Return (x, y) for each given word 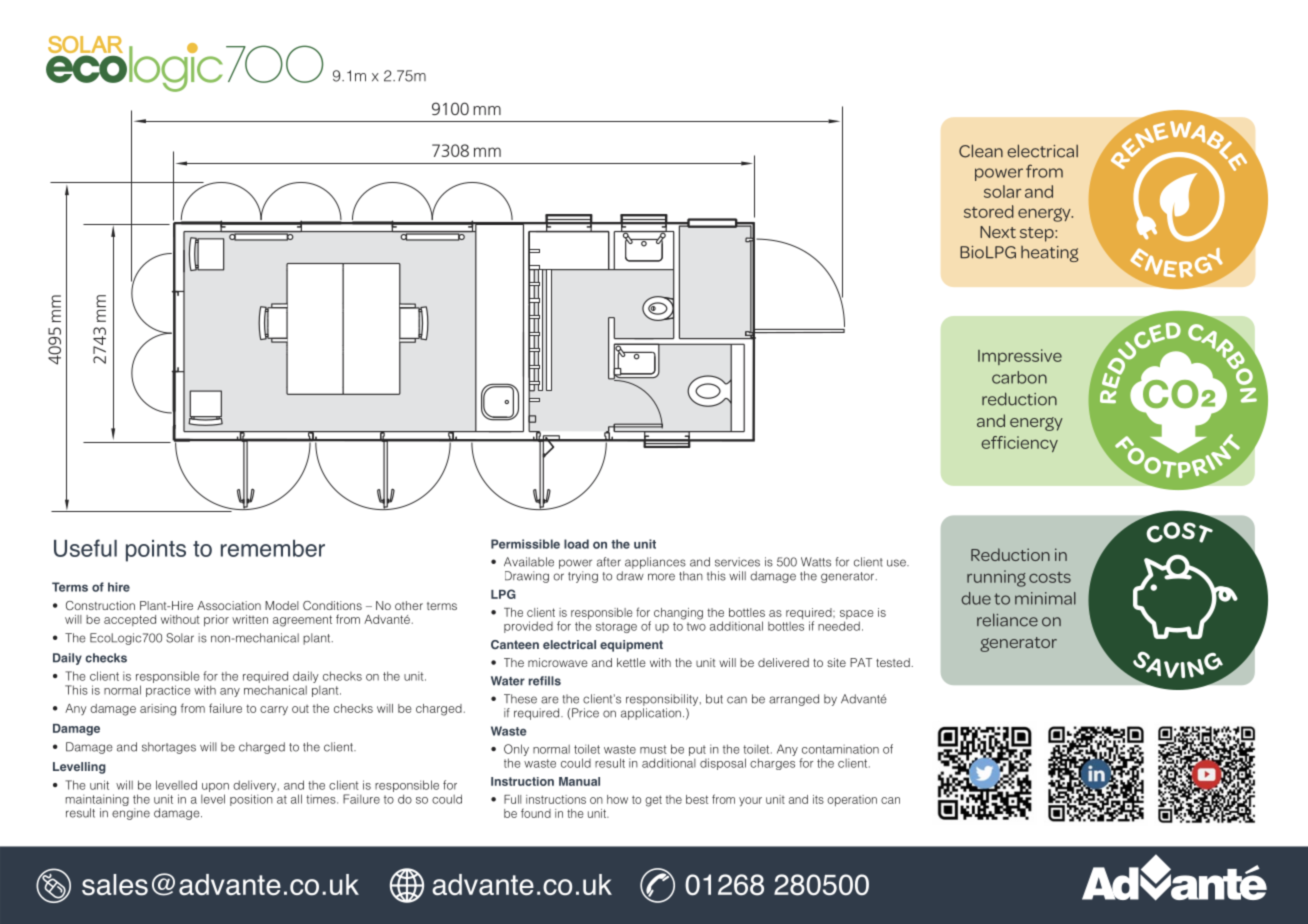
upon (215, 787)
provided (528, 627)
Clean (981, 151)
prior (216, 620)
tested (894, 662)
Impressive (1020, 357)
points (156, 551)
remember (273, 548)
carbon (1019, 377)
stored (989, 211)
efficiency (1019, 444)
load (576, 544)
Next (998, 232)
